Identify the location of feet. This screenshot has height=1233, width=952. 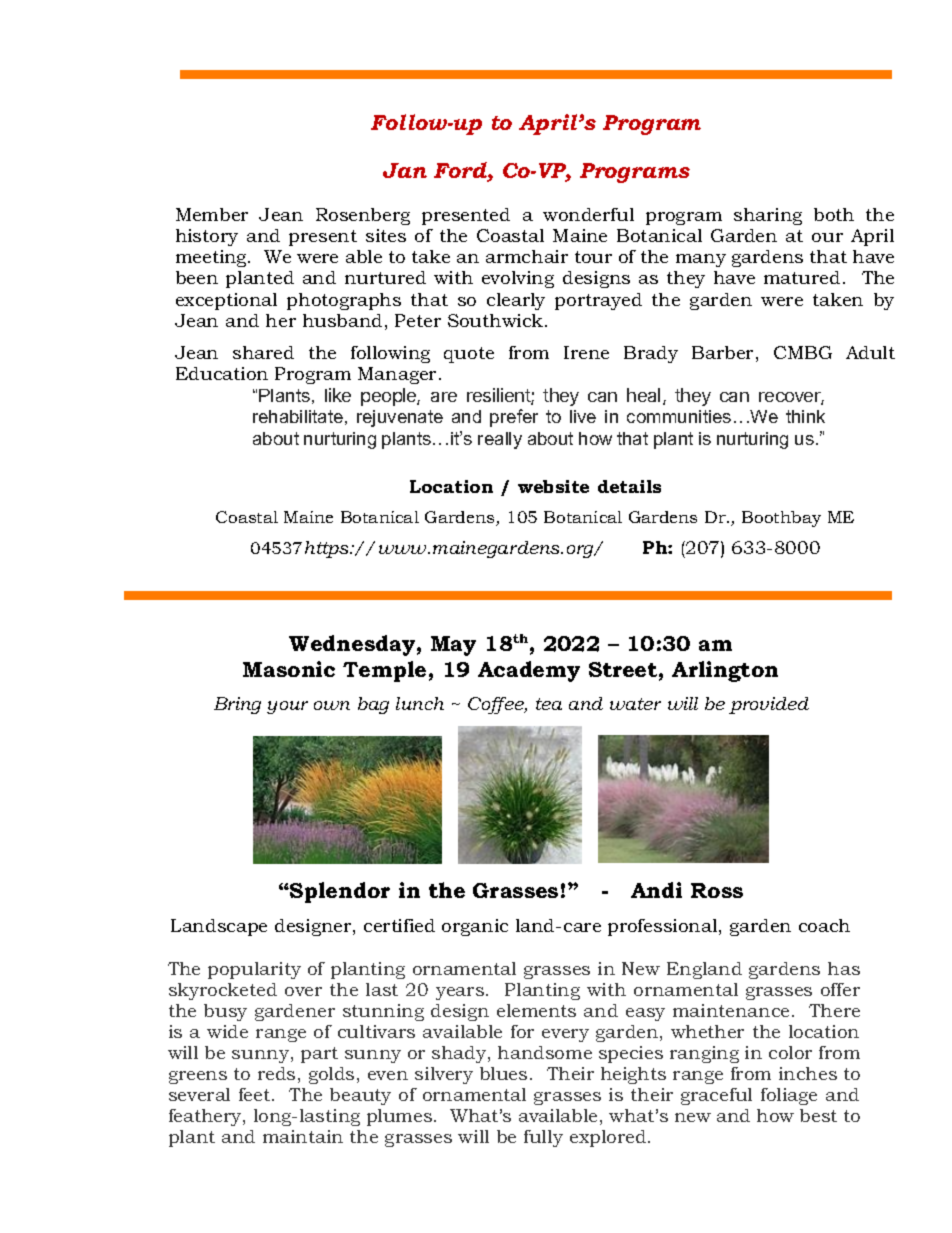
(256, 1094).
